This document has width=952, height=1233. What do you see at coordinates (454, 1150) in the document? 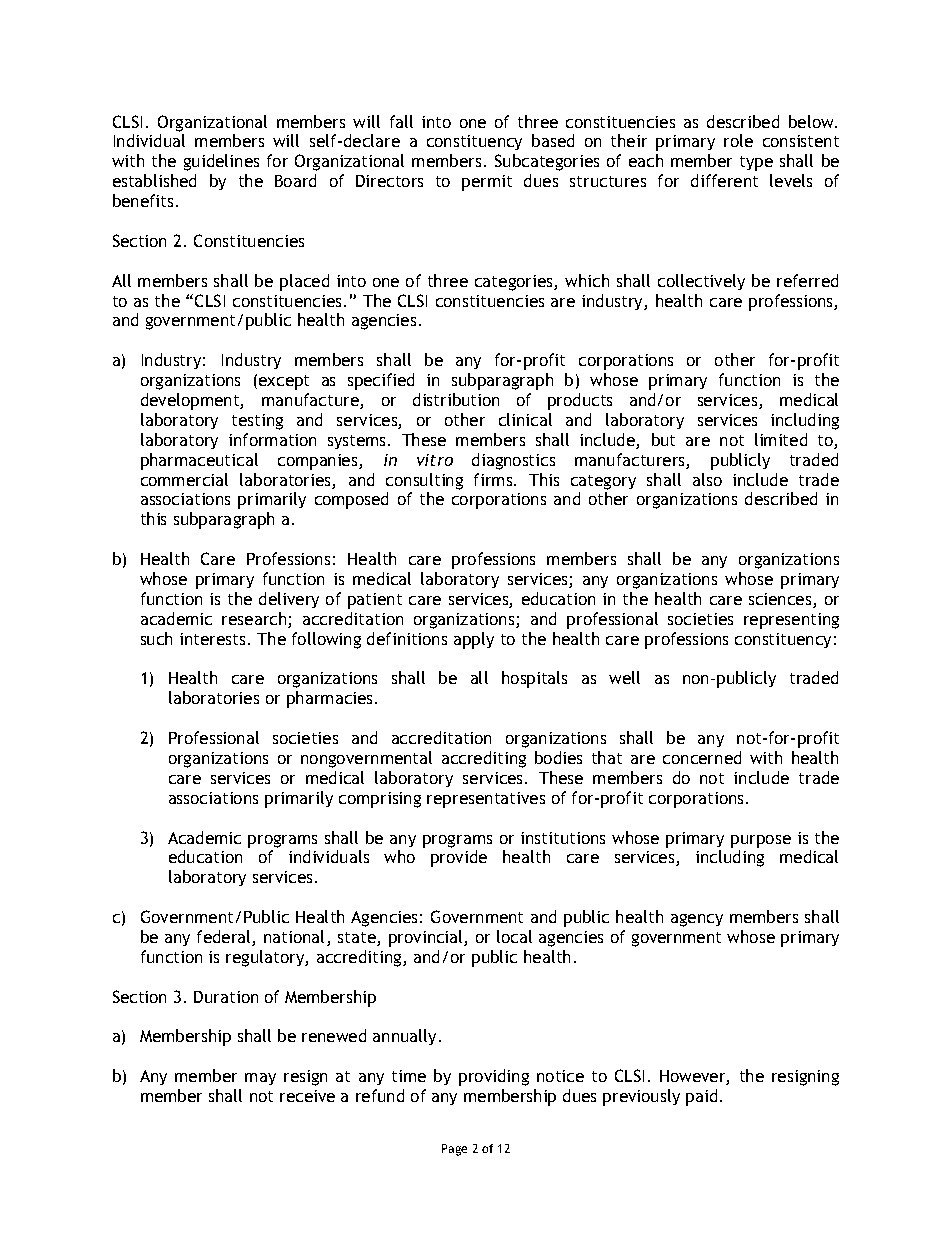
I see `Page` at bounding box center [454, 1150].
